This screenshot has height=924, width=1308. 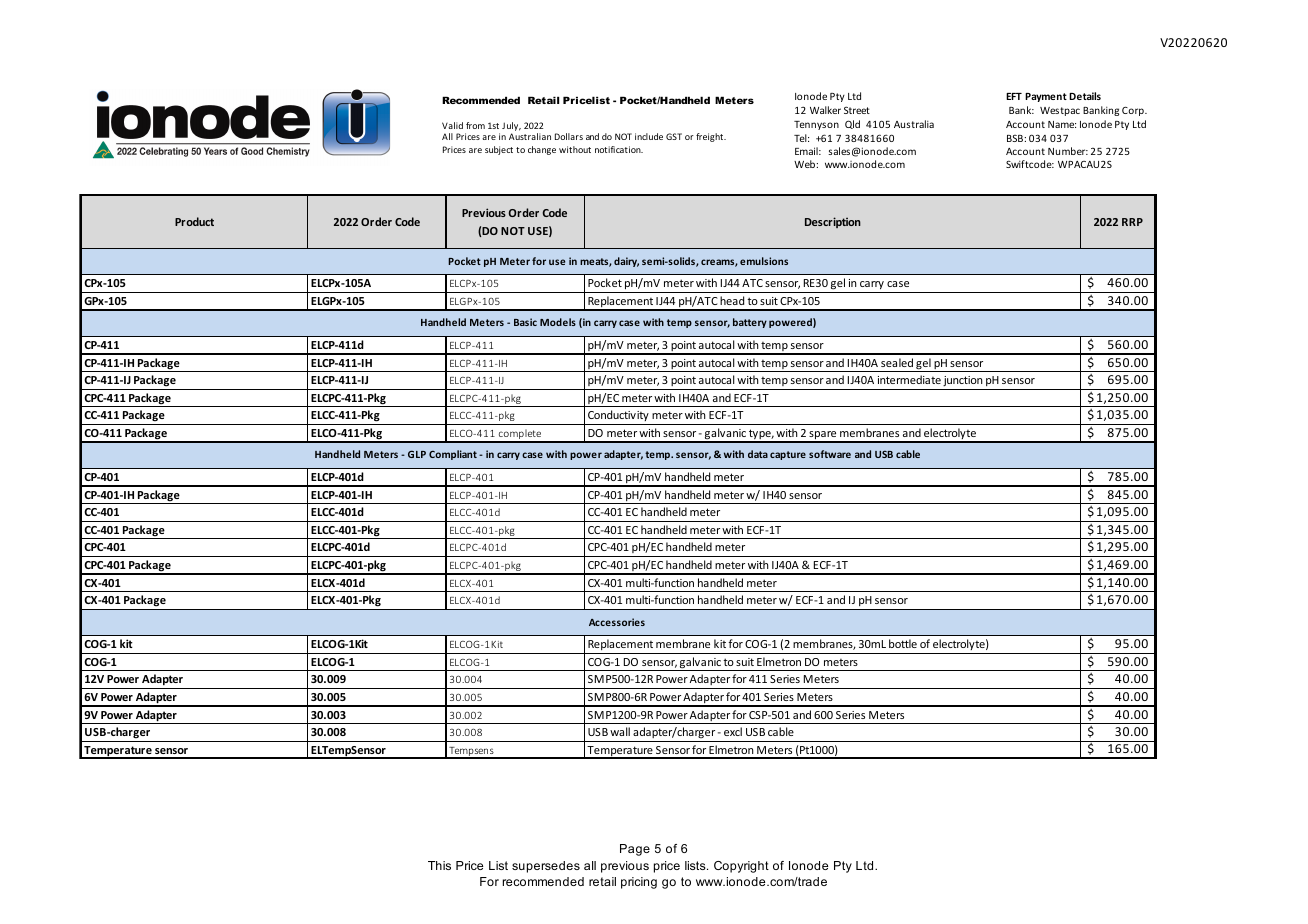 I want to click on Name, so click(x=1062, y=124).
